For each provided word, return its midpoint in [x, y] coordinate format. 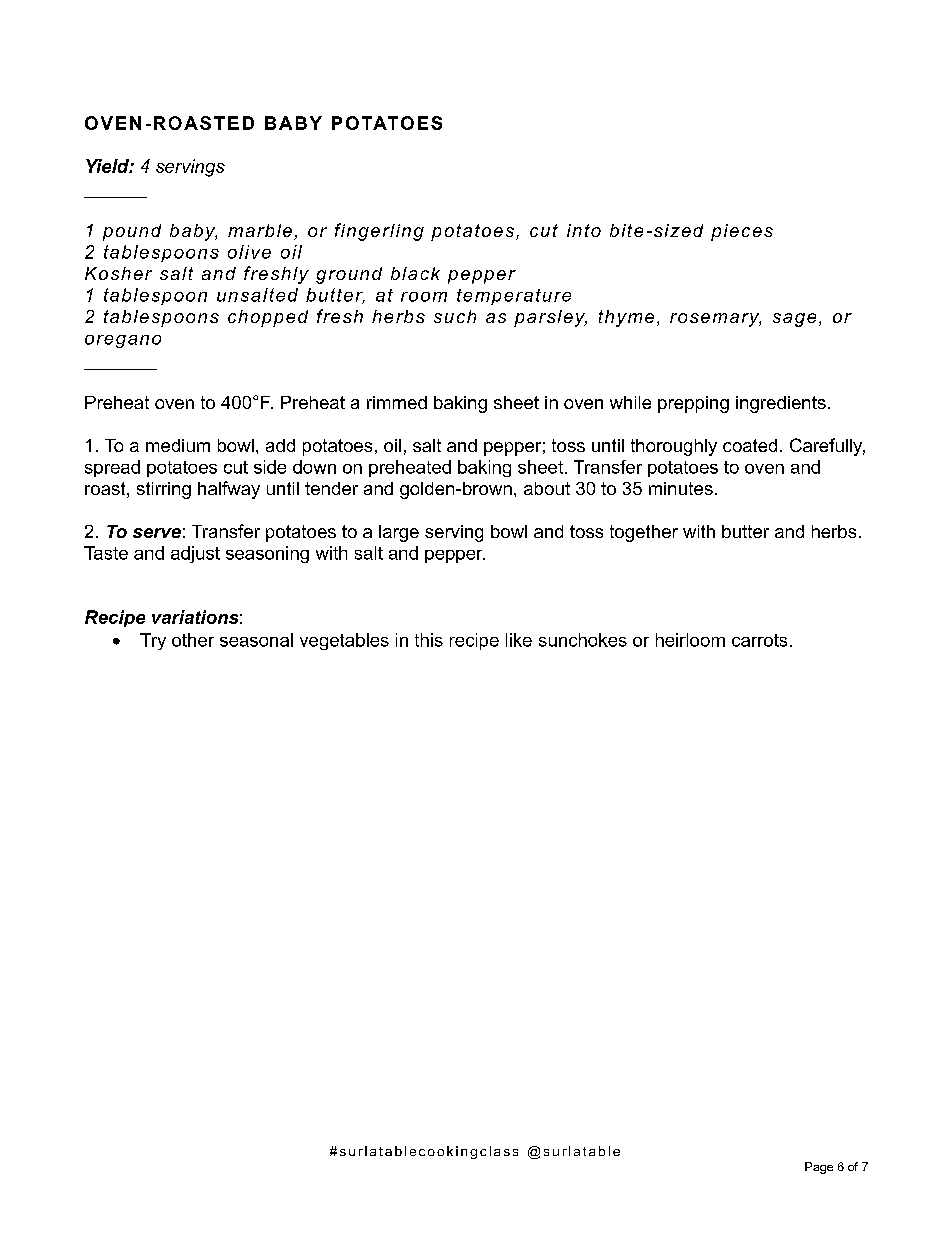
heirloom [690, 640]
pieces [742, 232]
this [429, 640]
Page [819, 1168]
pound [132, 232]
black [415, 273]
